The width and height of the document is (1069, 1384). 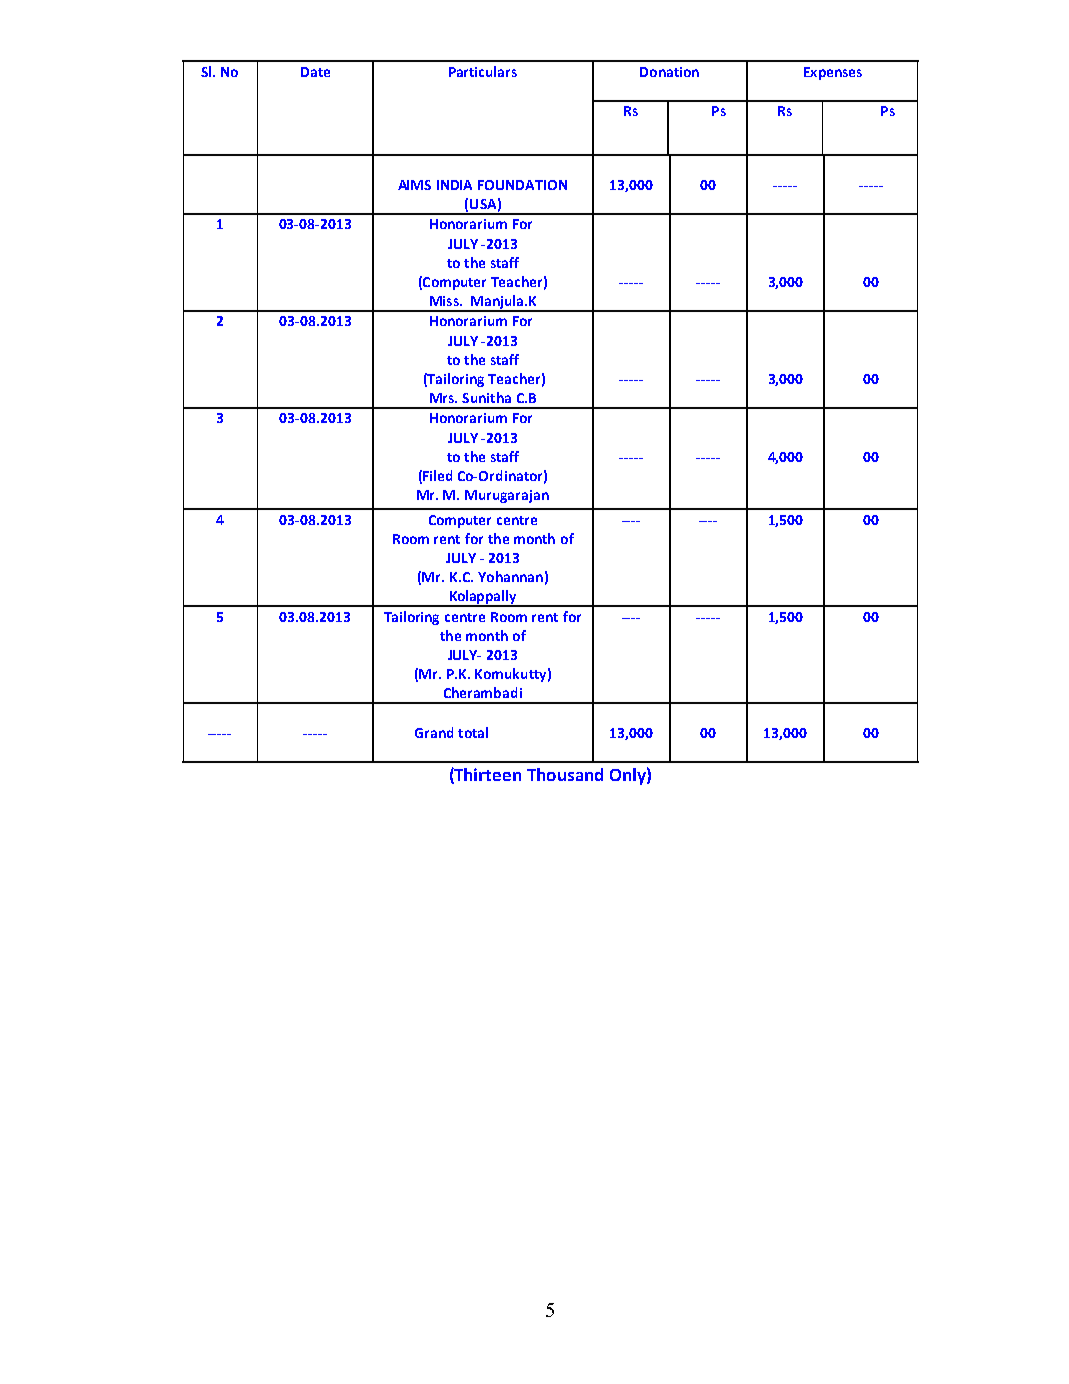 I want to click on Expenses, so click(x=833, y=73).
